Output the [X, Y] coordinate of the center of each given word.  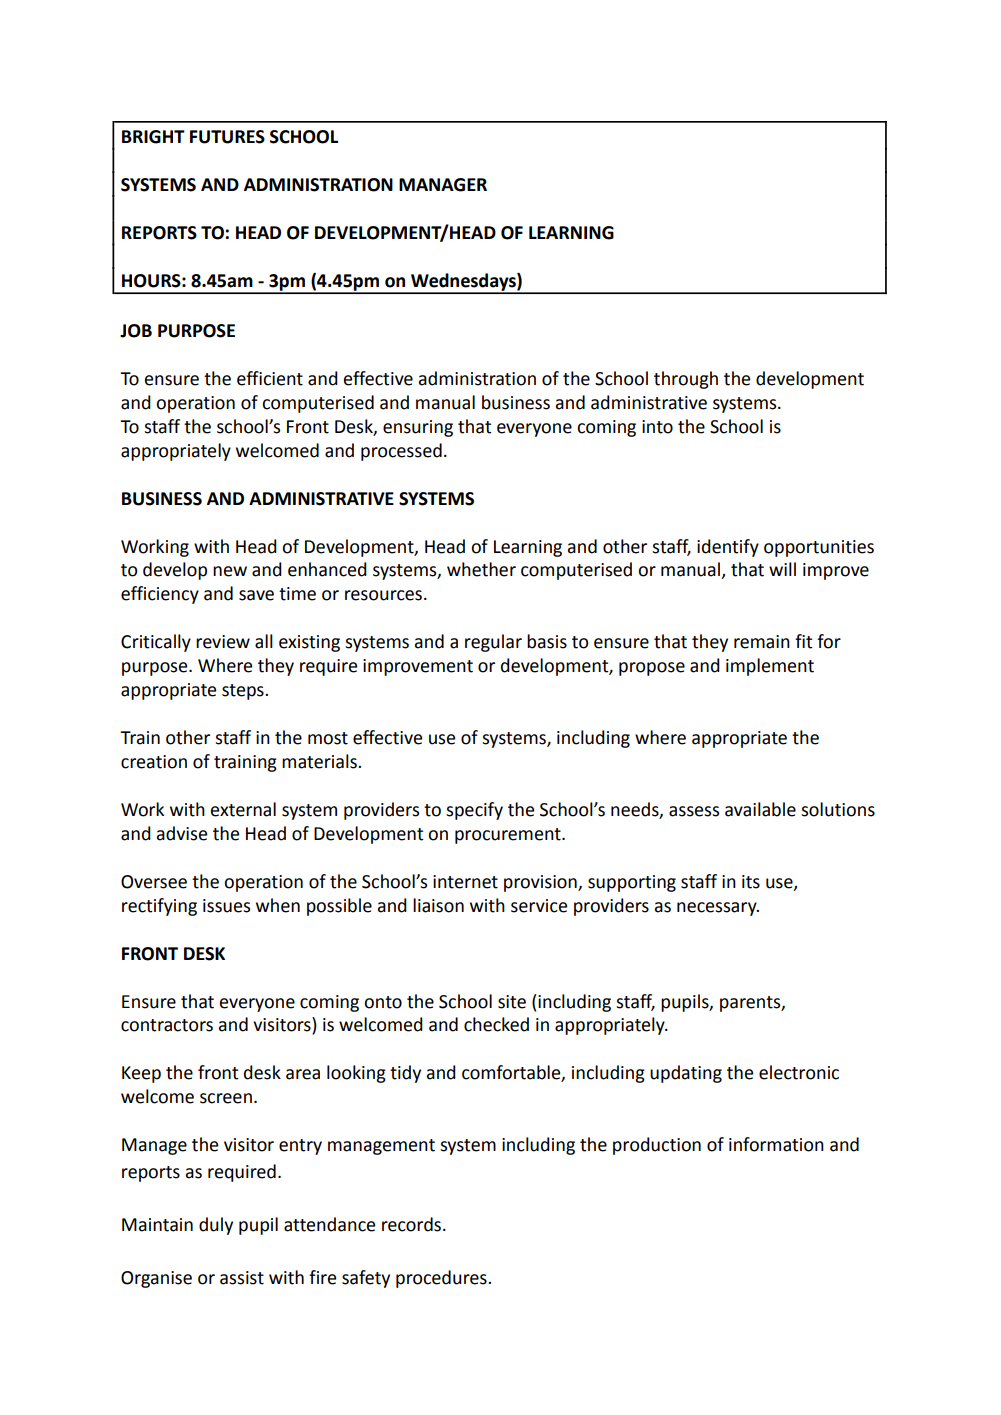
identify [728, 548]
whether [481, 569]
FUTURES [227, 137]
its [751, 882]
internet [465, 882]
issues [226, 906]
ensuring [418, 428]
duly [216, 1226]
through [686, 380]
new [230, 571]
